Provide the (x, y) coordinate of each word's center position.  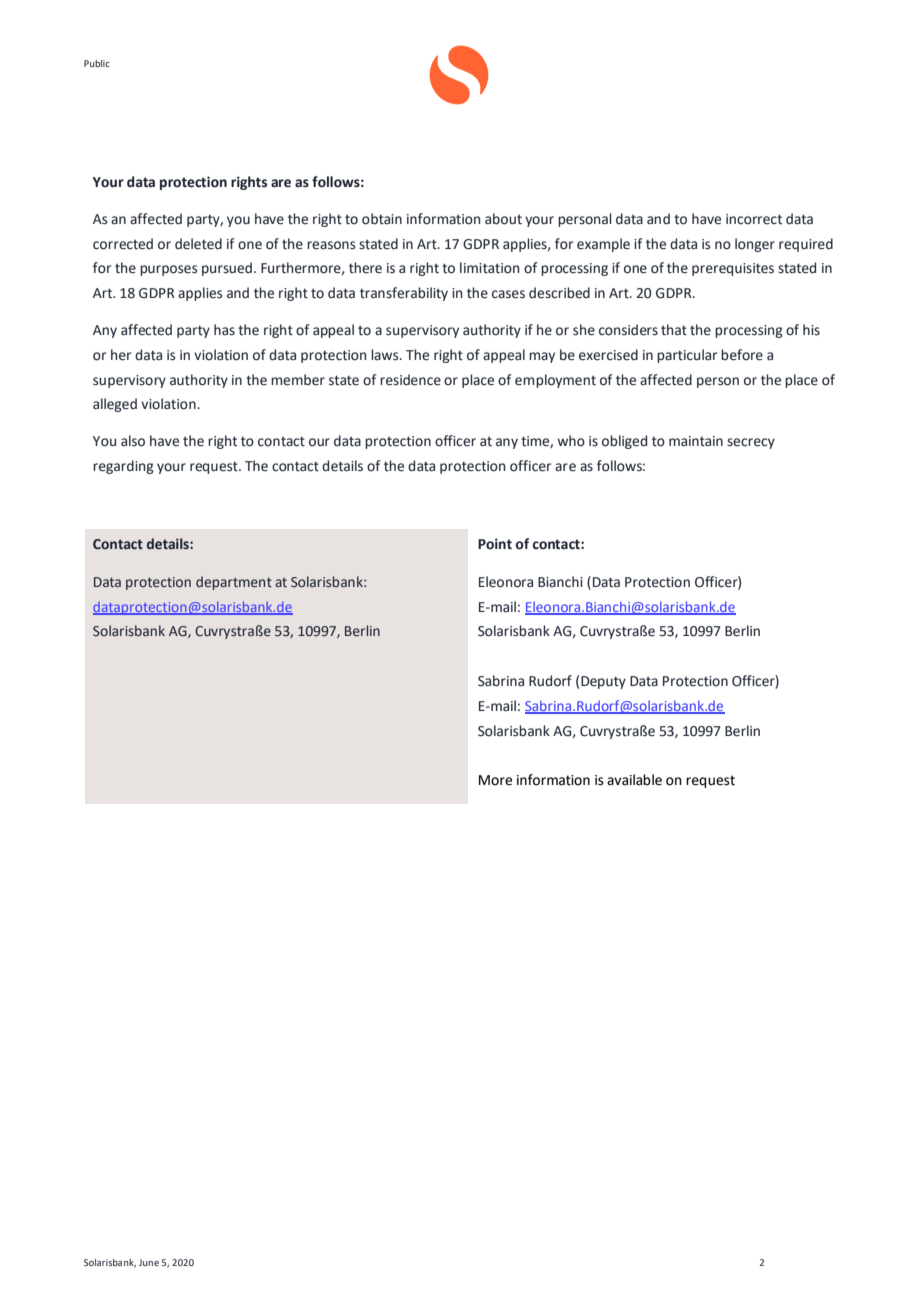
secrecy (751, 443)
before (742, 355)
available (634, 780)
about (503, 219)
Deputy (603, 682)
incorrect (754, 219)
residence (410, 380)
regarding (123, 467)
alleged (115, 405)
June (149, 1262)
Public (97, 63)
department (234, 583)
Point (495, 544)
